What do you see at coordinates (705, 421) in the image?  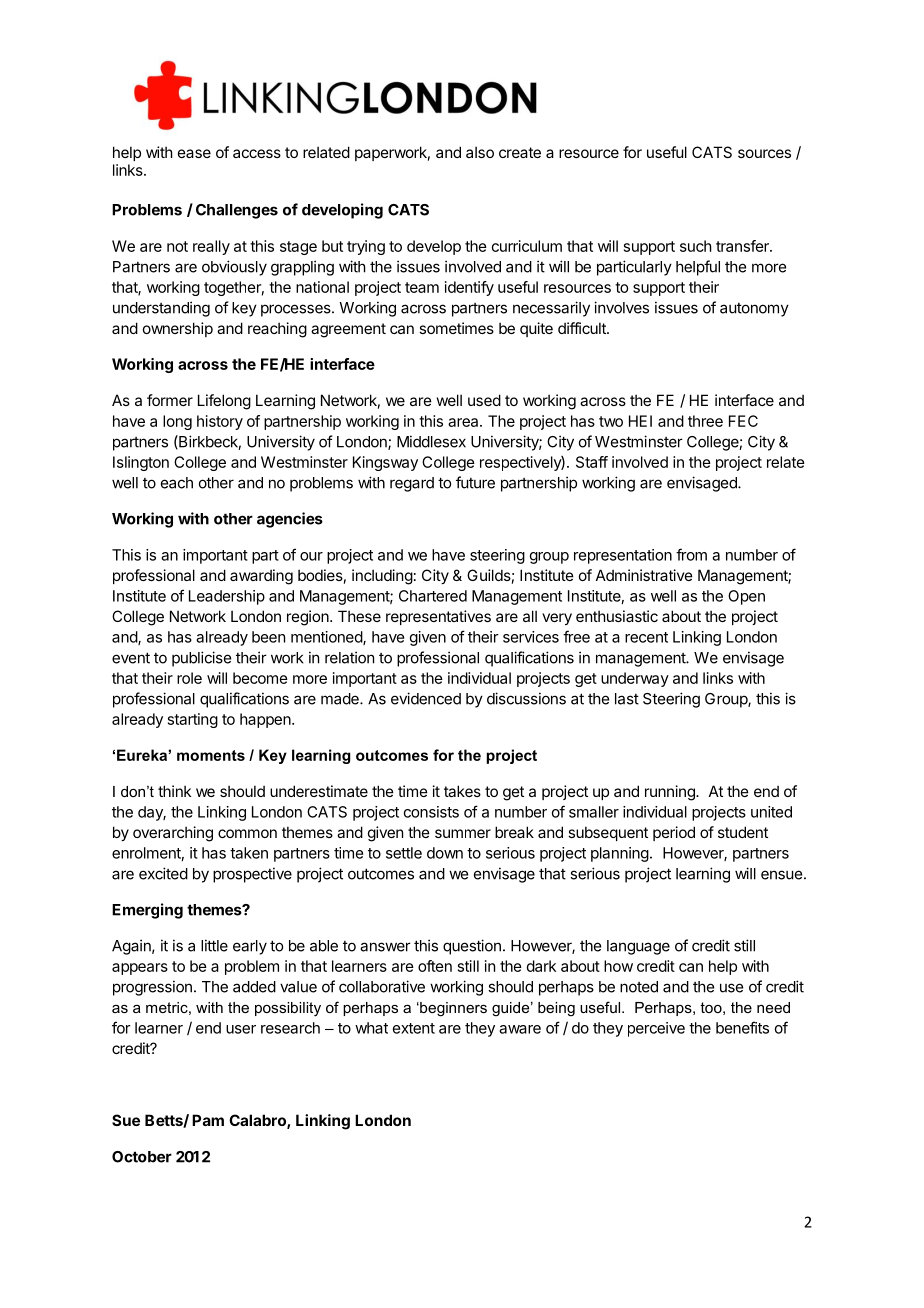 I see `three` at bounding box center [705, 421].
